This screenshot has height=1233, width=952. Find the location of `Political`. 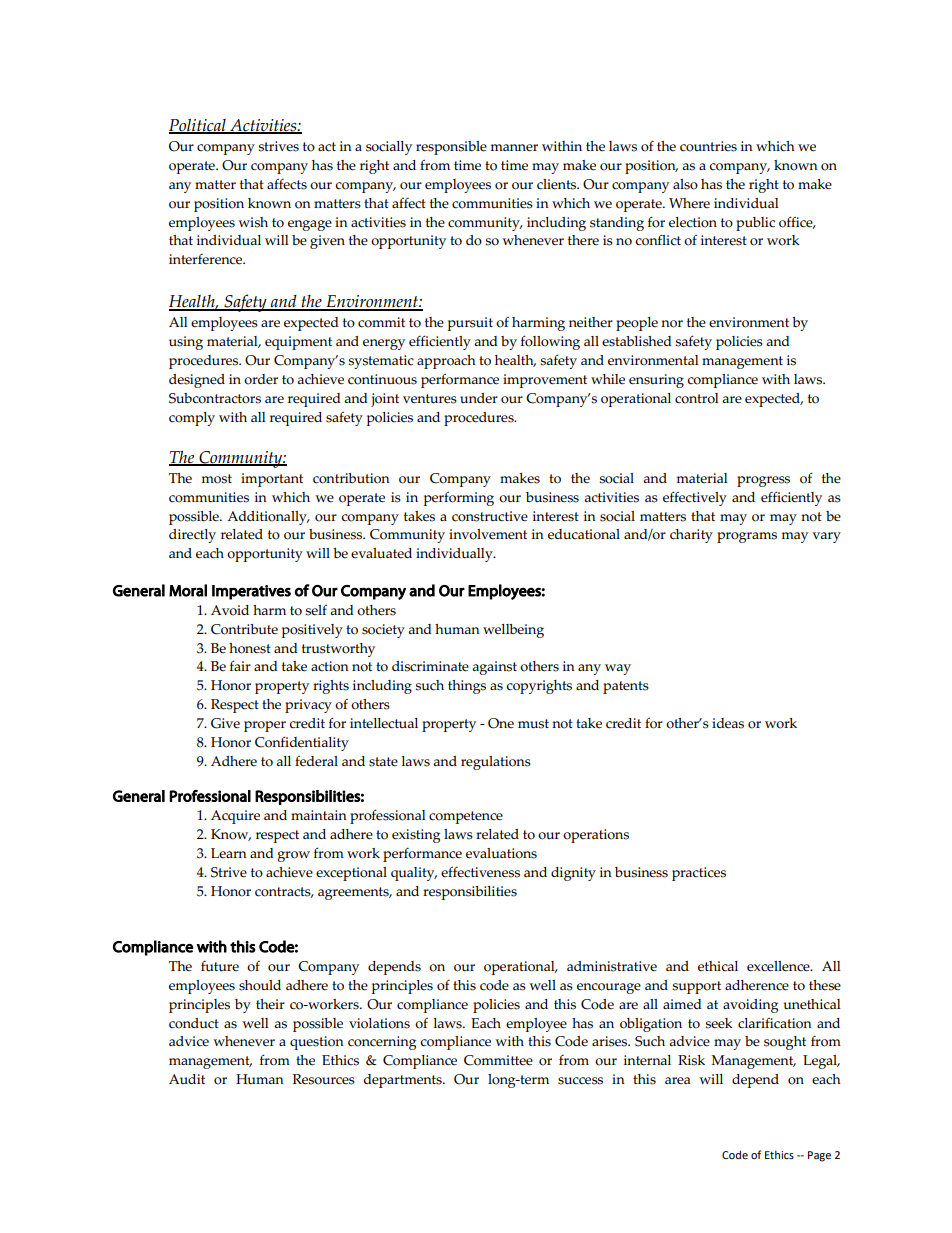

Political is located at coordinates (198, 126).
